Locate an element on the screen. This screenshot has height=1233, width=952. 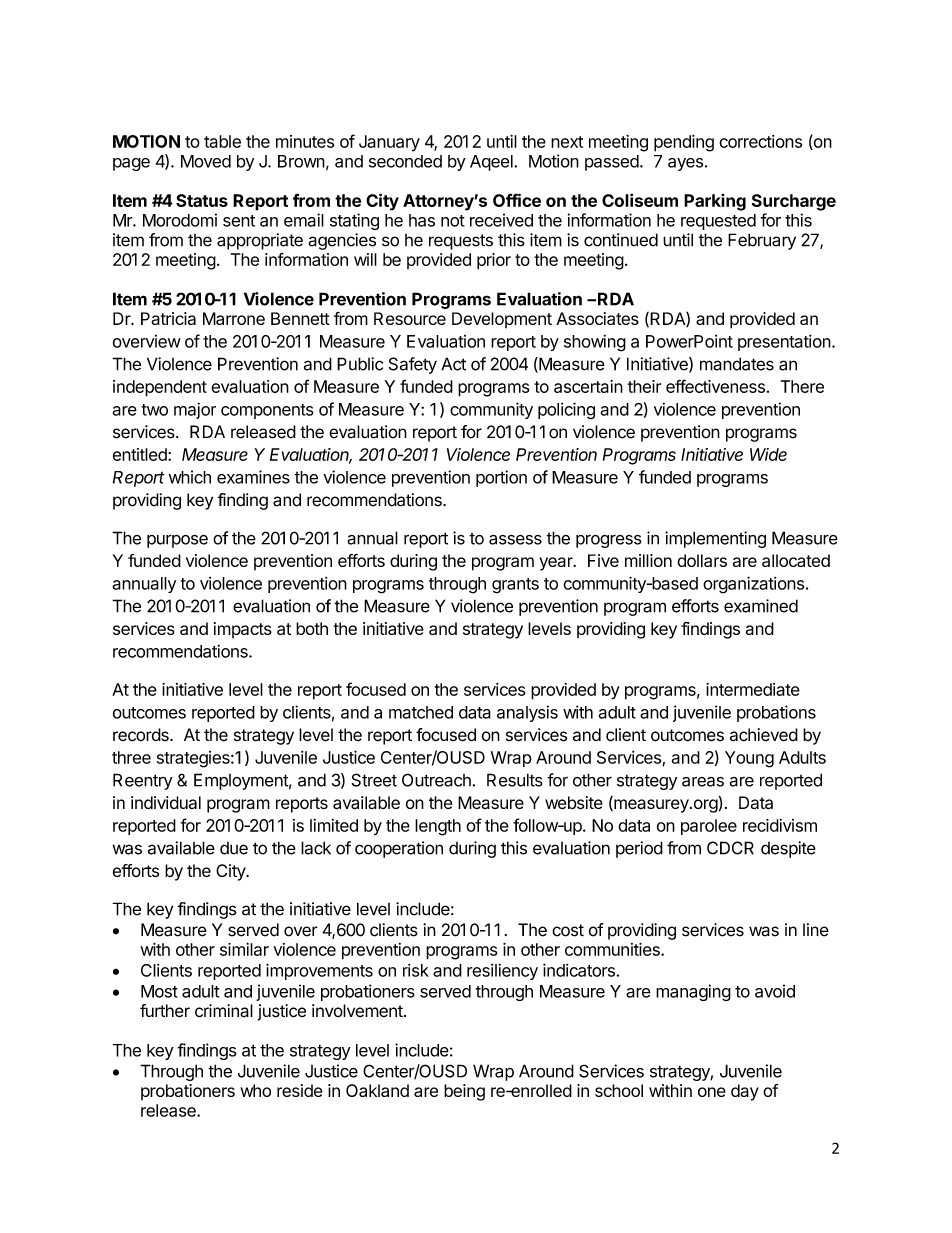
Safety is located at coordinates (413, 365).
